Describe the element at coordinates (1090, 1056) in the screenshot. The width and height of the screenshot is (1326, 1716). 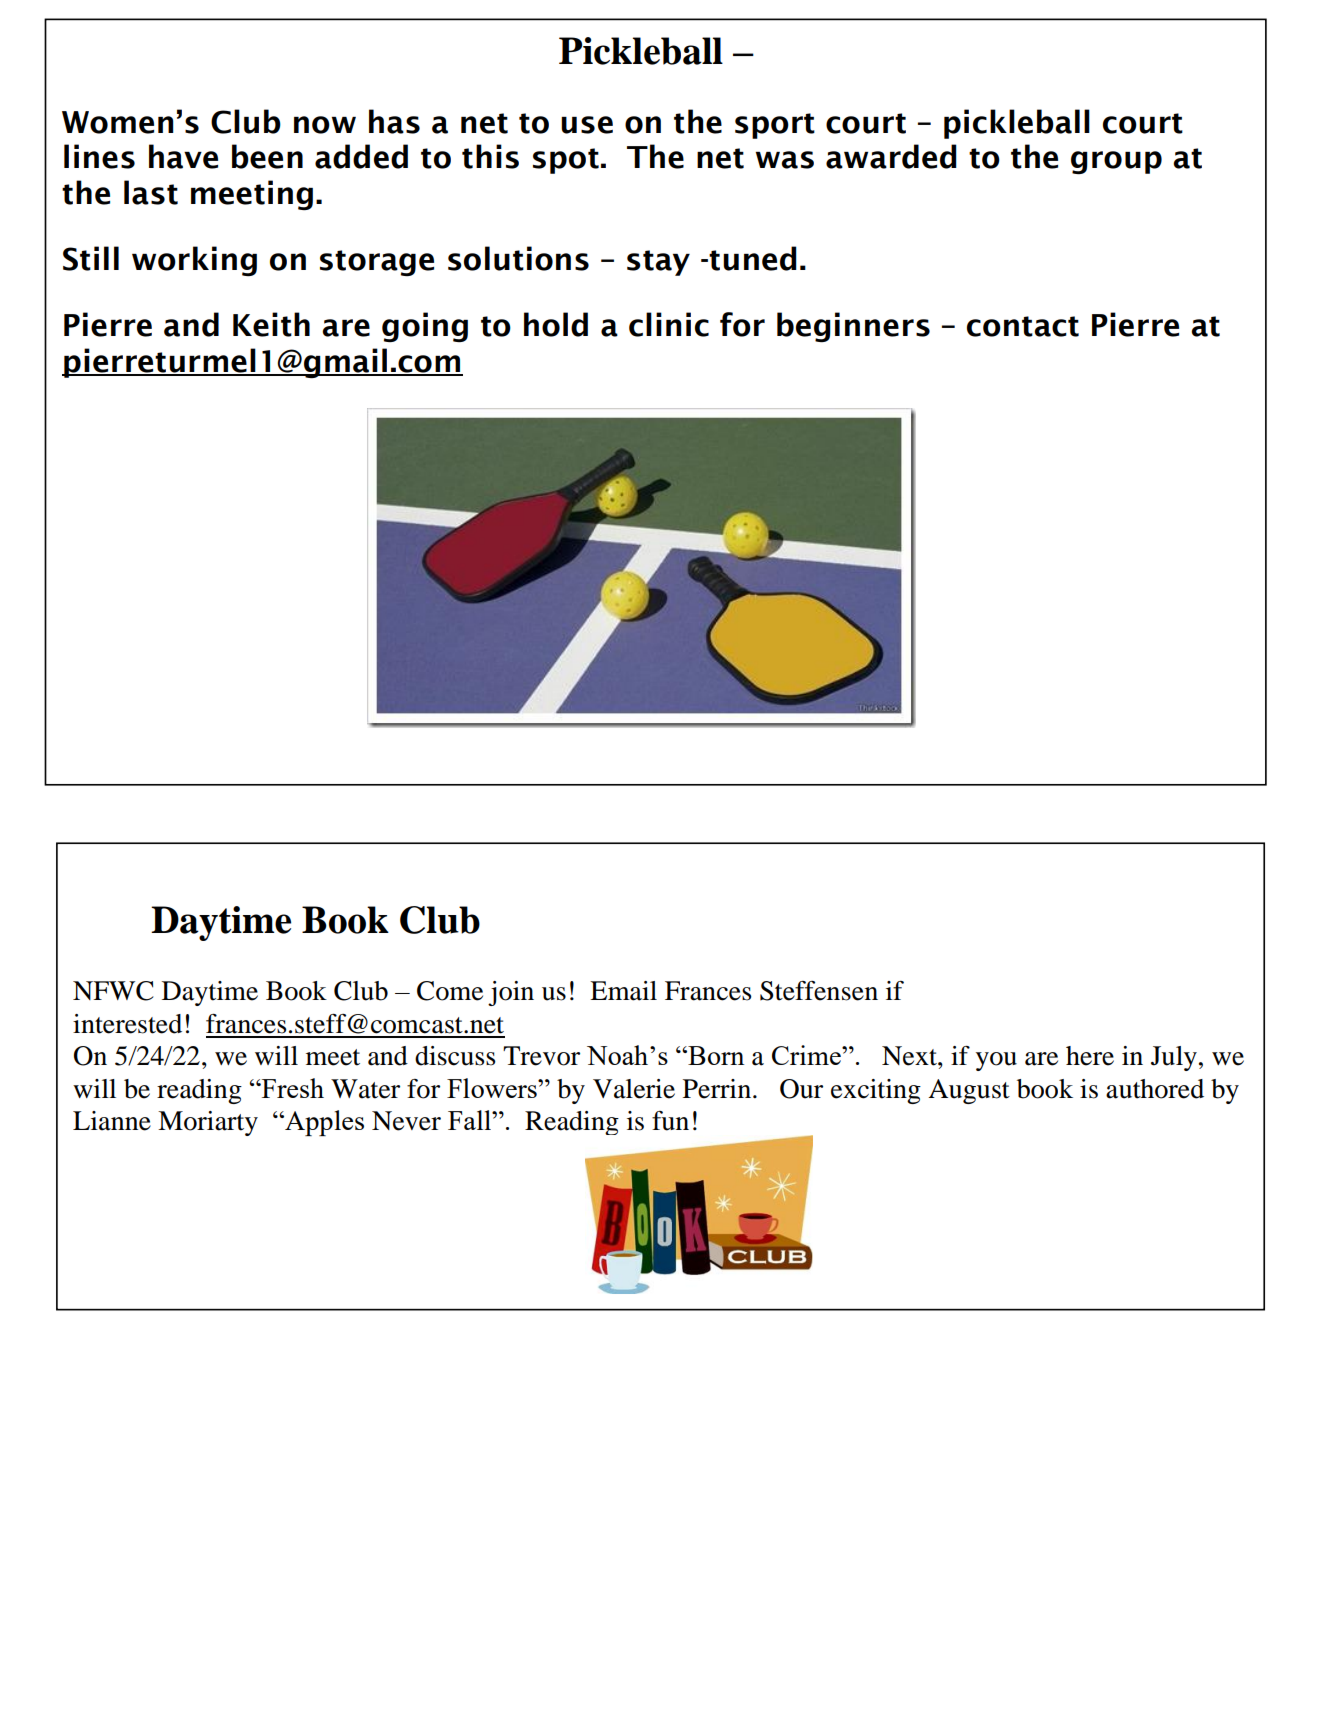
I see `here` at that location.
